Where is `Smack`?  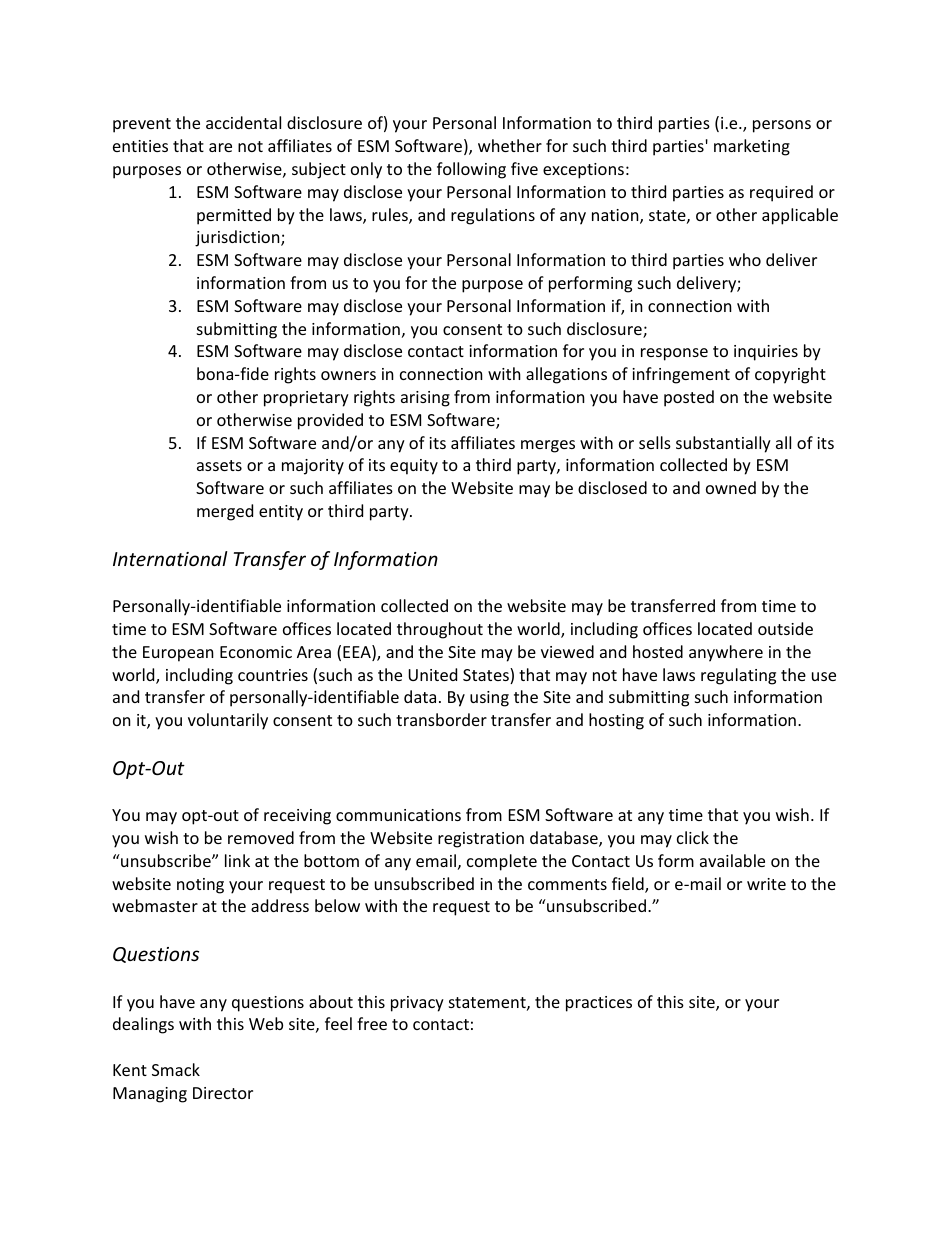
Smack is located at coordinates (176, 1069).
